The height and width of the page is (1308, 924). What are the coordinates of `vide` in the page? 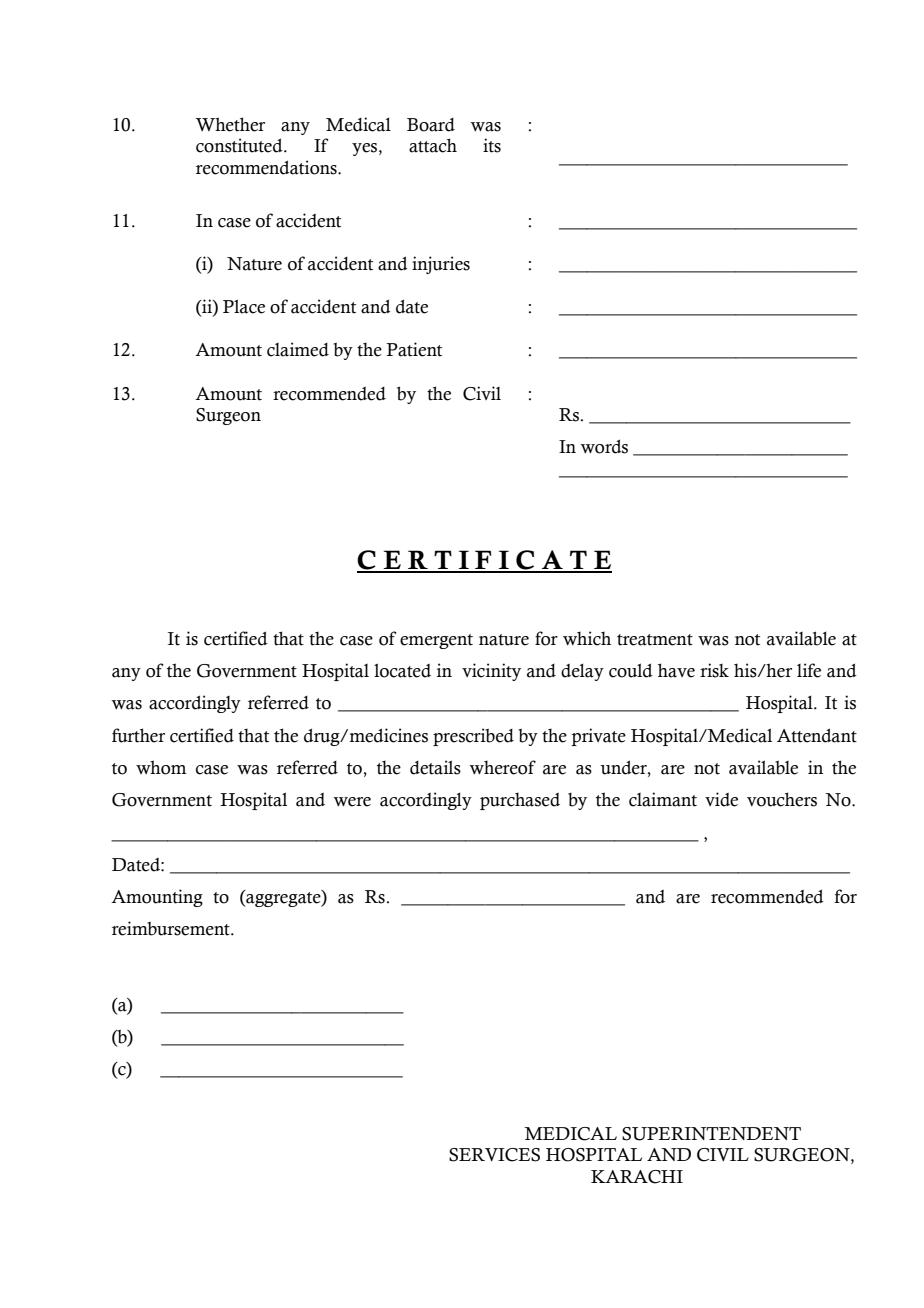 It's located at (721, 799).
